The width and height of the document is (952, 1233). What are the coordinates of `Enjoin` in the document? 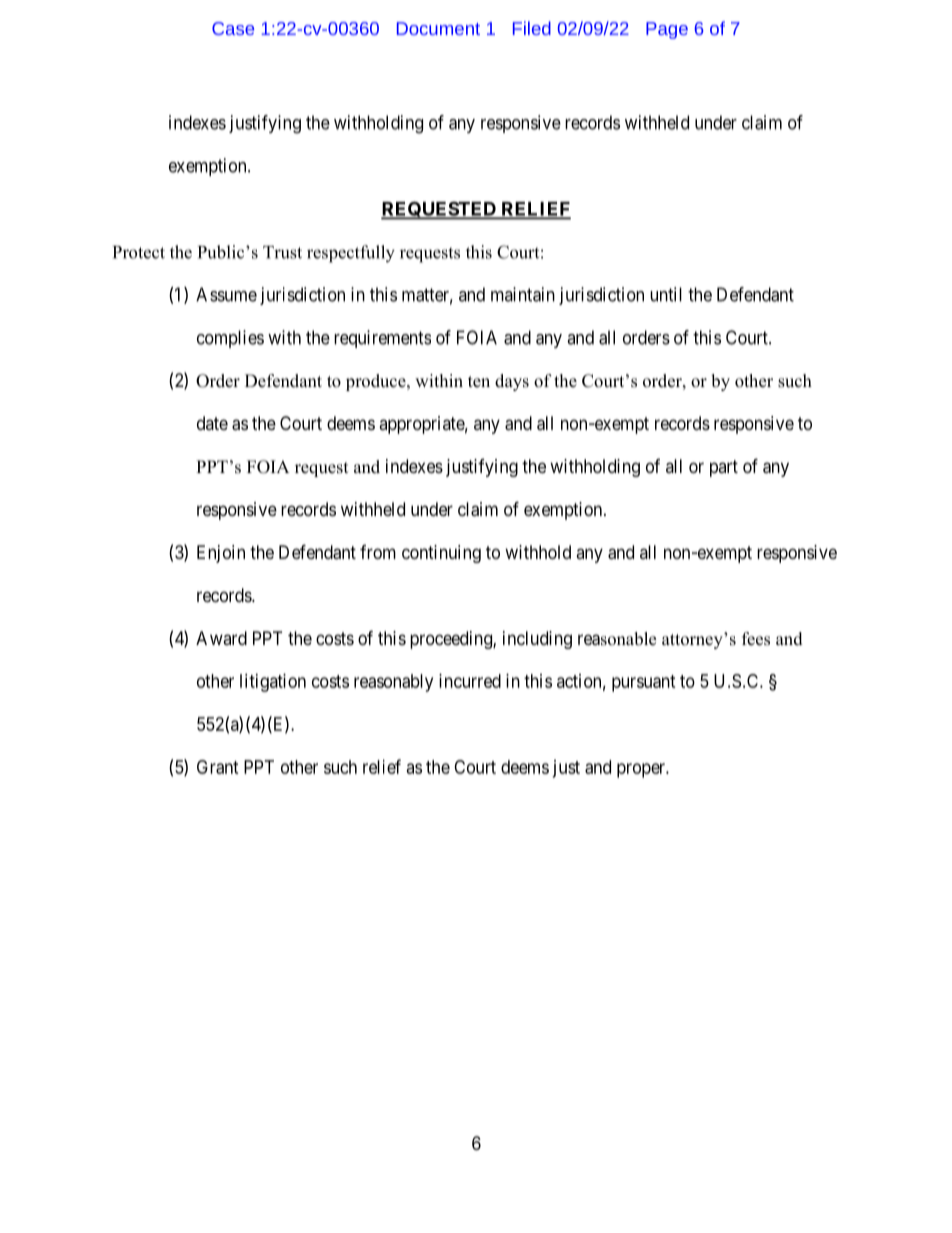 It's located at (221, 554).
